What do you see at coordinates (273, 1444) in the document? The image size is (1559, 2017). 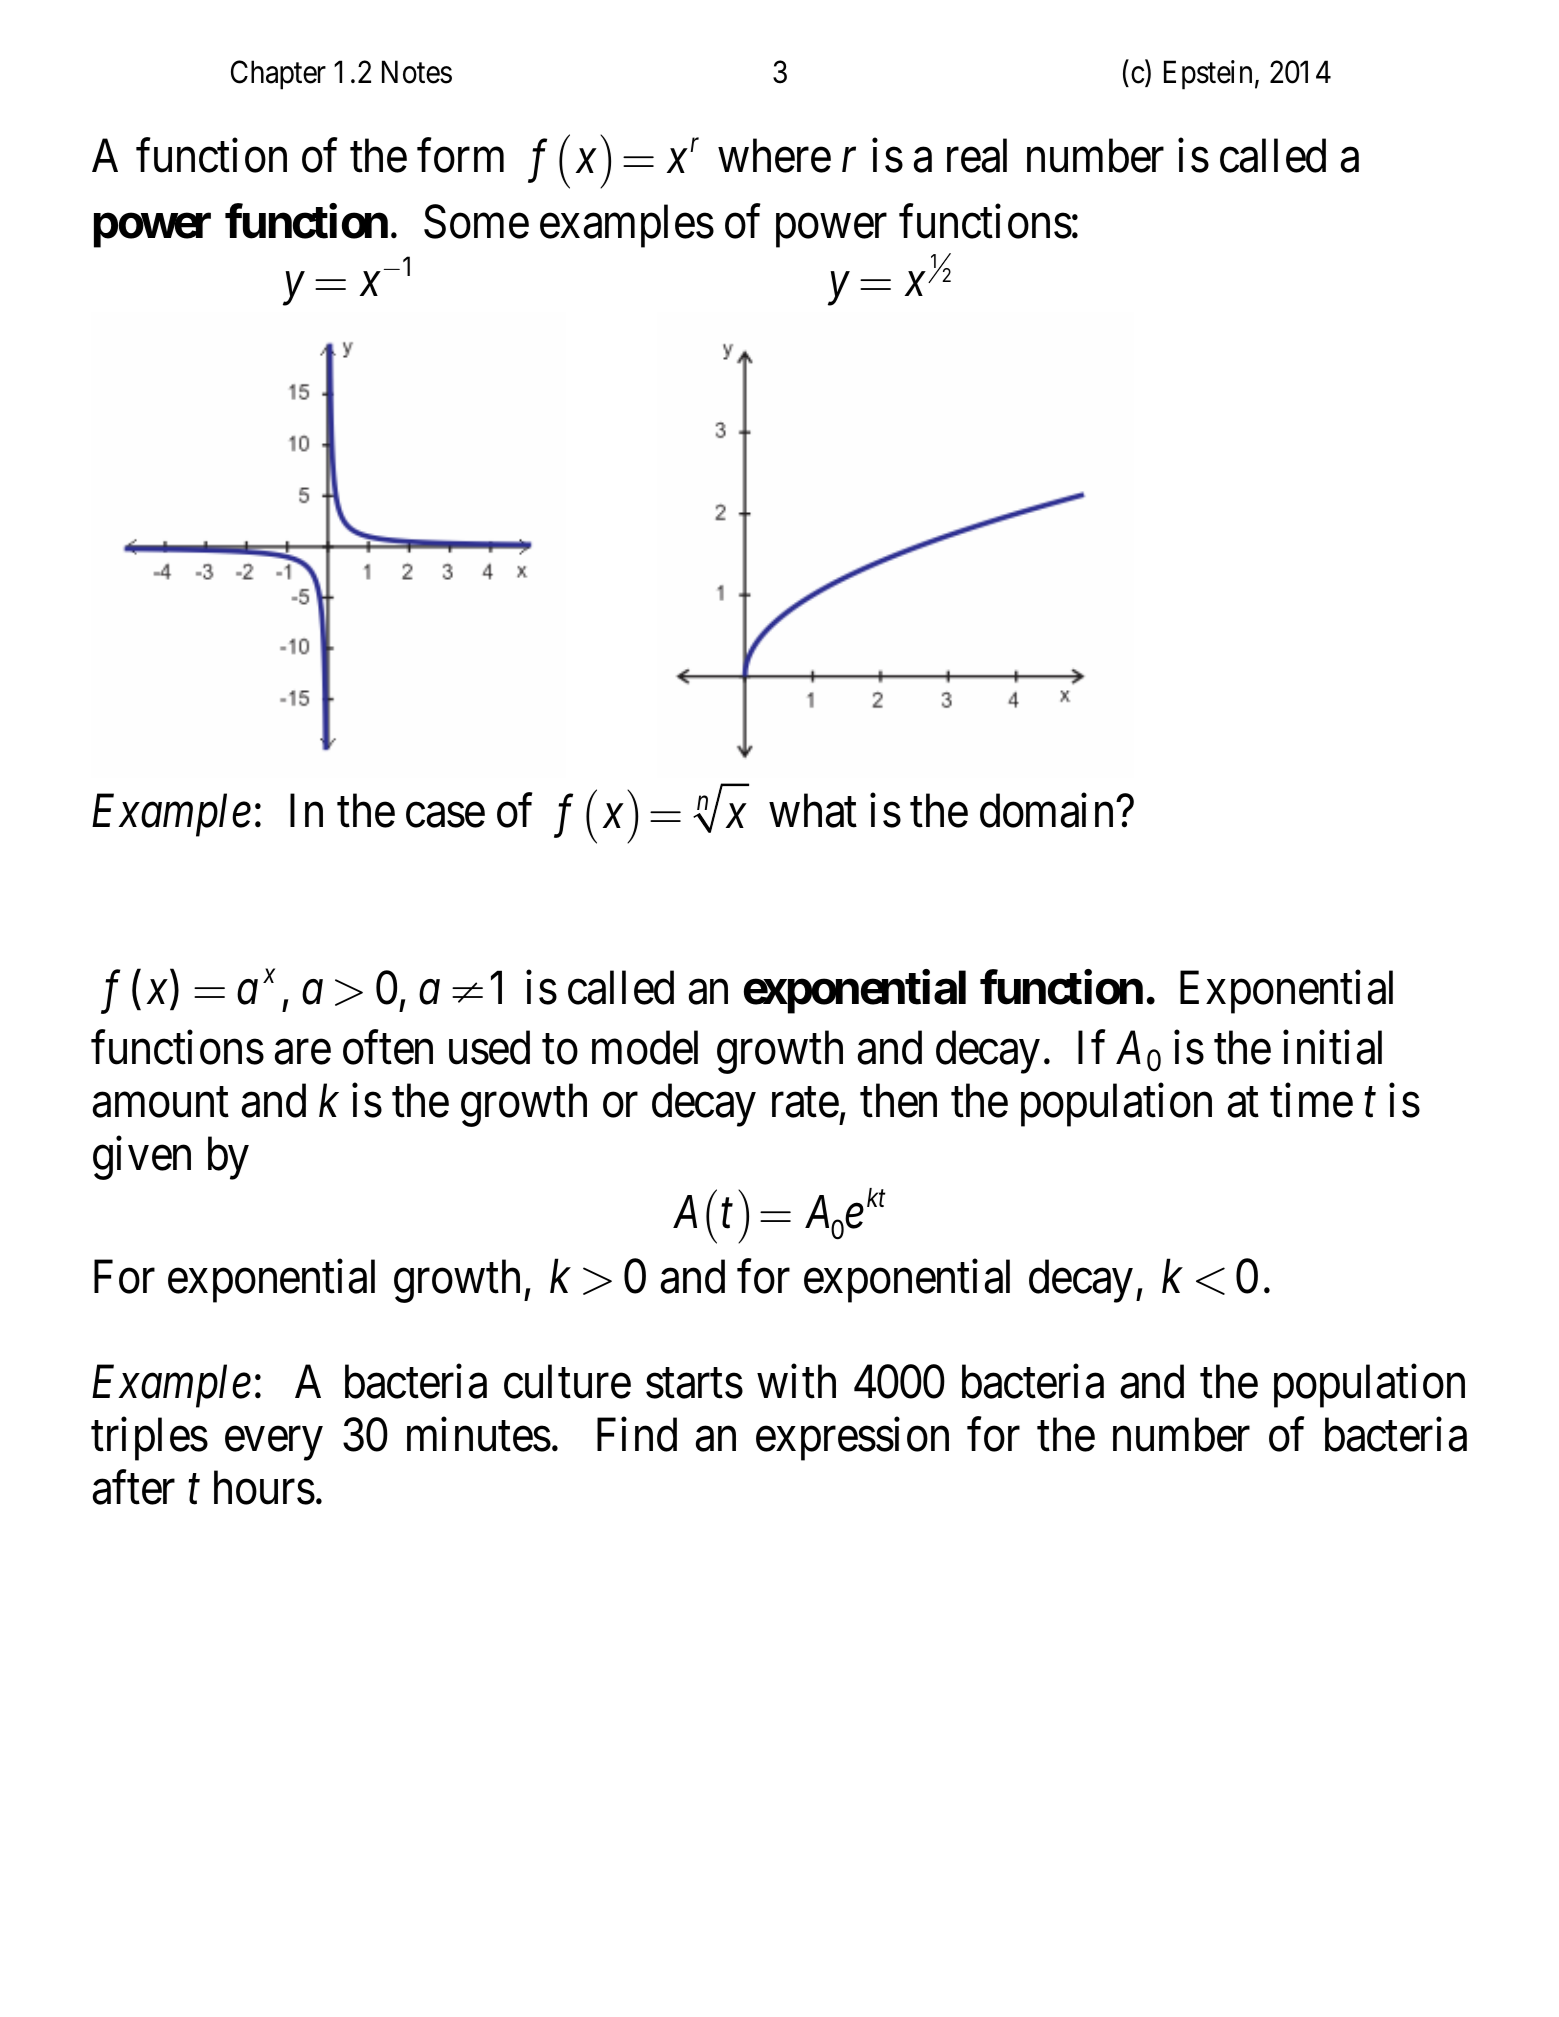 I see `every` at bounding box center [273, 1444].
